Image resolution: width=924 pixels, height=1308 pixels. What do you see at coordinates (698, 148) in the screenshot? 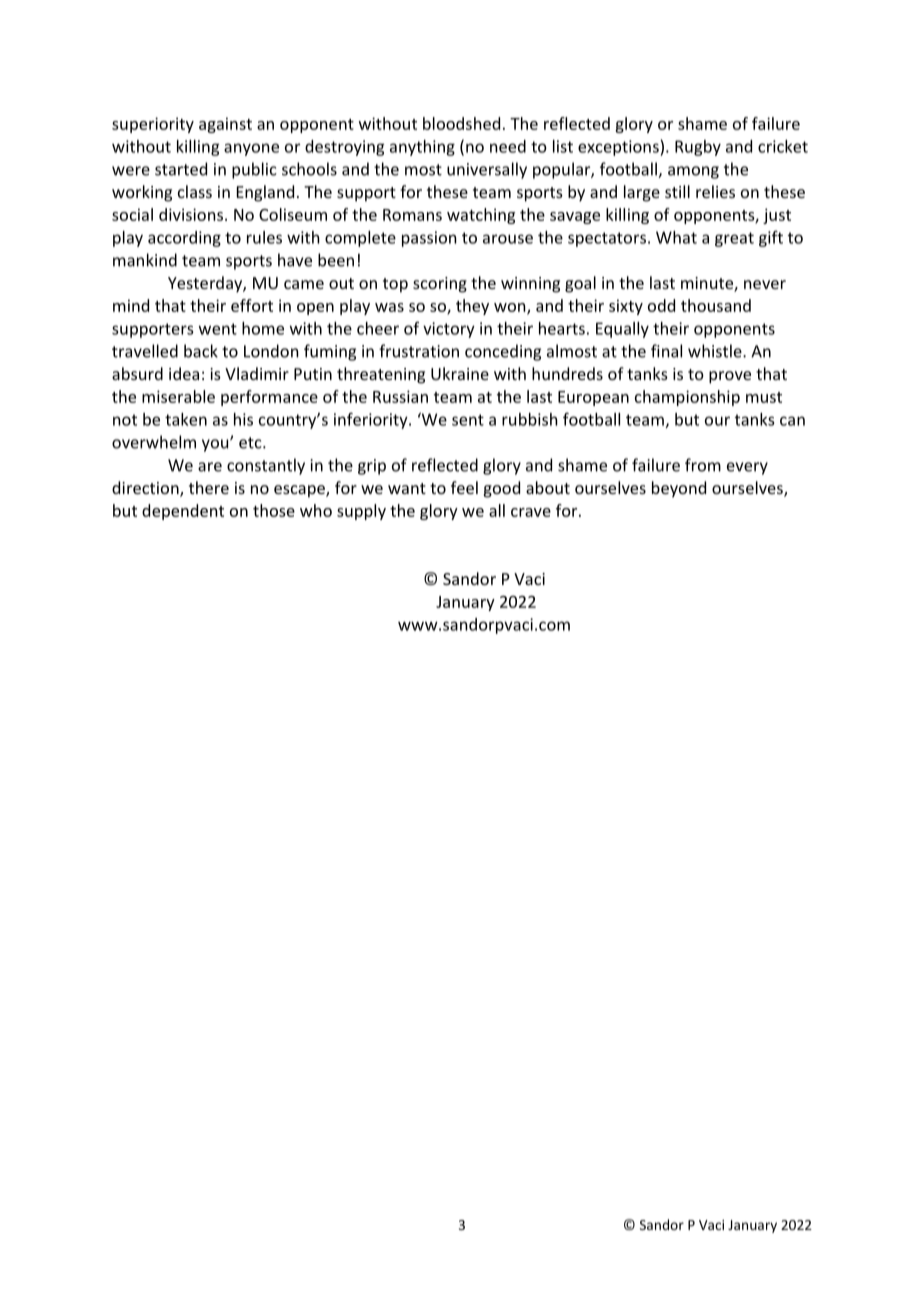
I see `Rugby` at bounding box center [698, 148].
